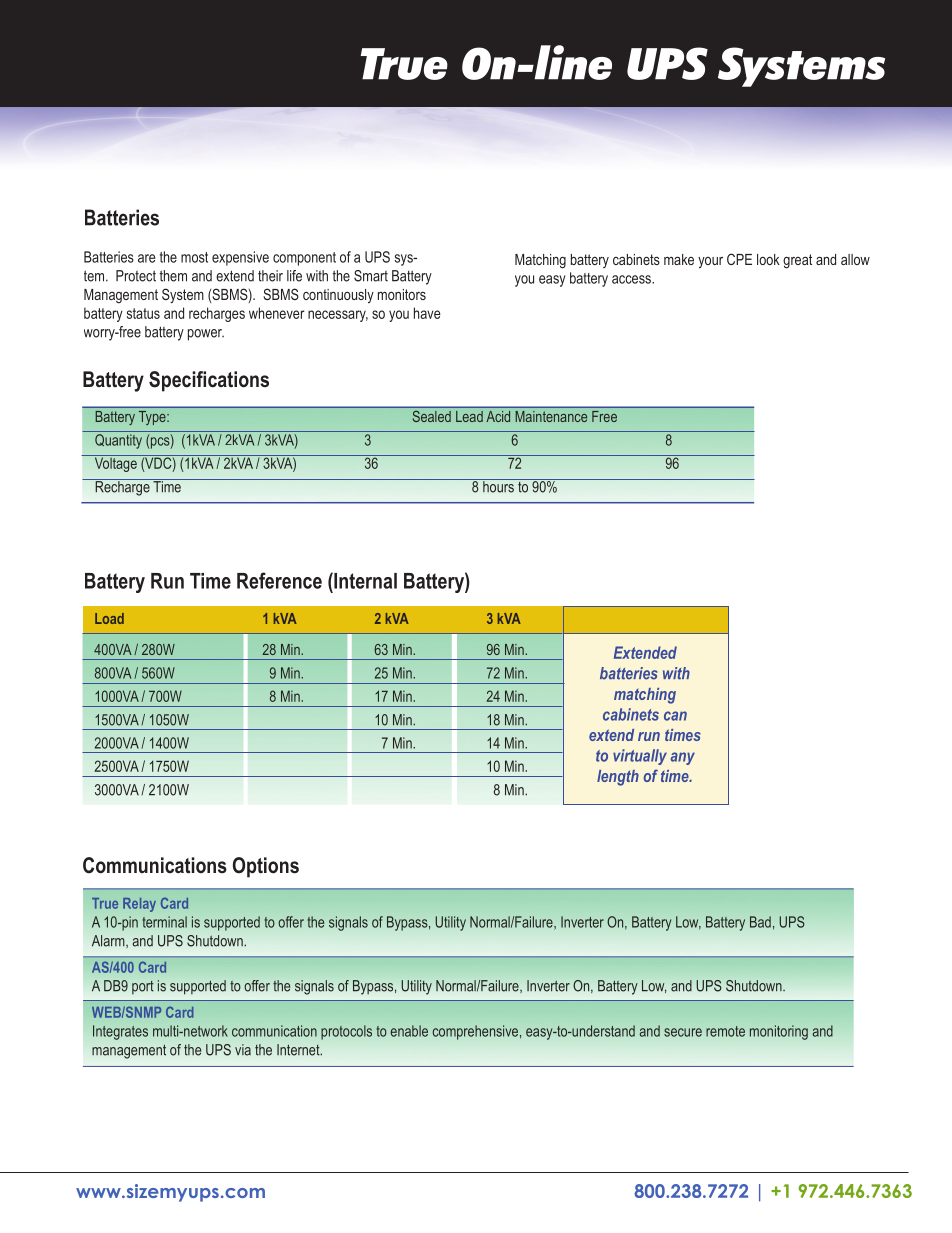 This document has width=952, height=1233. What do you see at coordinates (618, 778) in the document?
I see `length` at bounding box center [618, 778].
